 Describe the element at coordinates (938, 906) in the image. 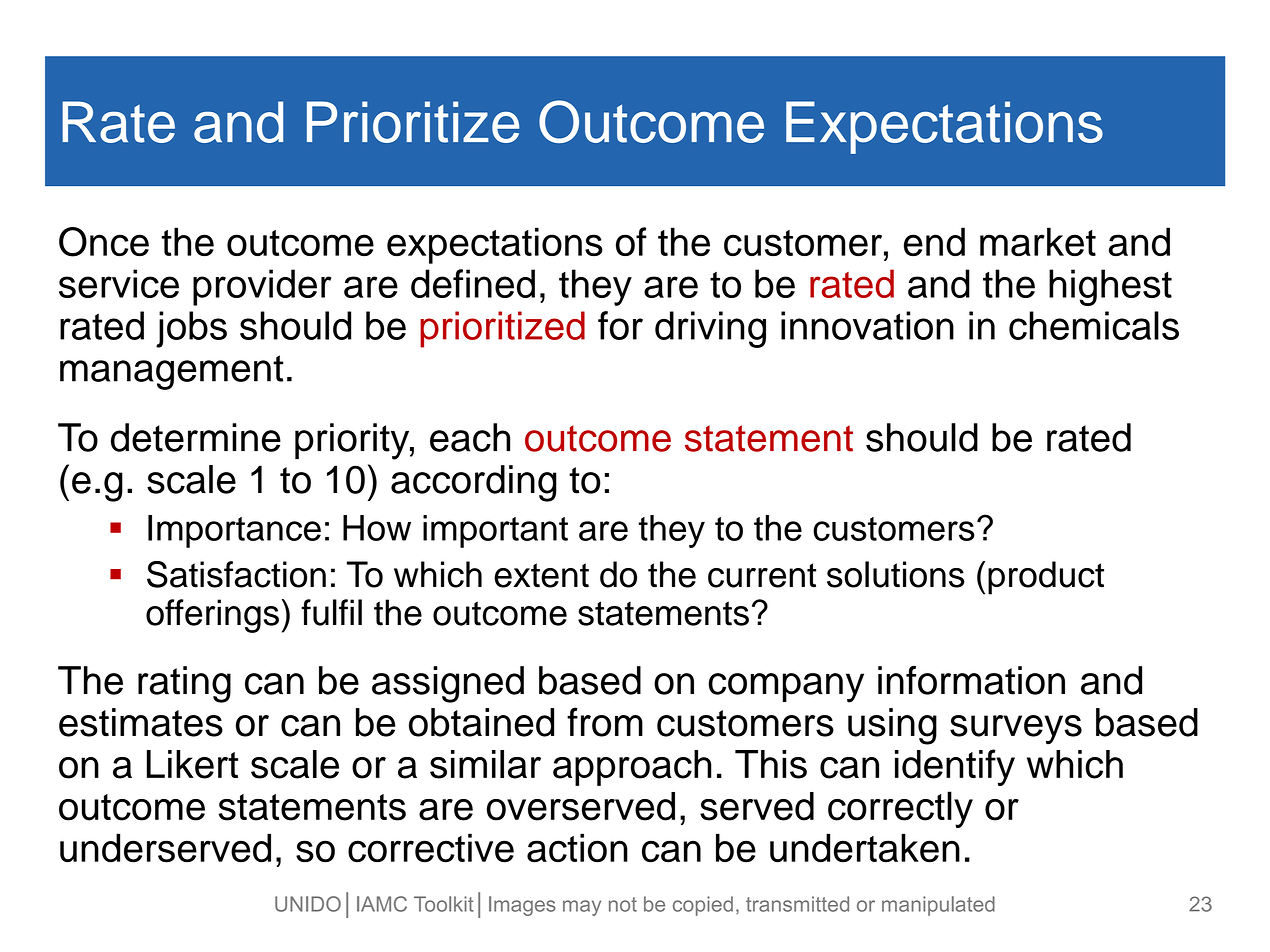

I see `manipulated` at that location.
